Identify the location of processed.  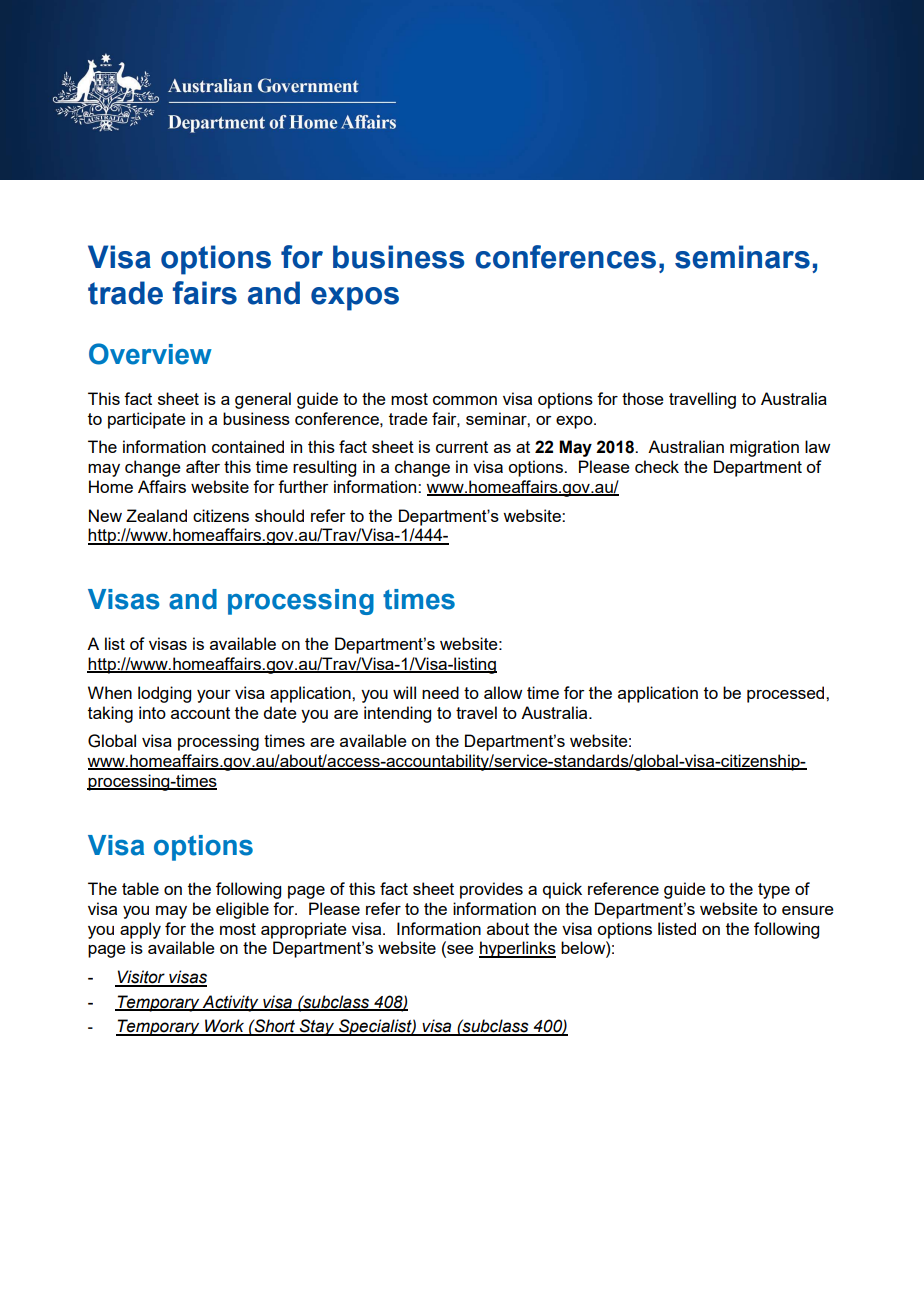
(787, 694).
